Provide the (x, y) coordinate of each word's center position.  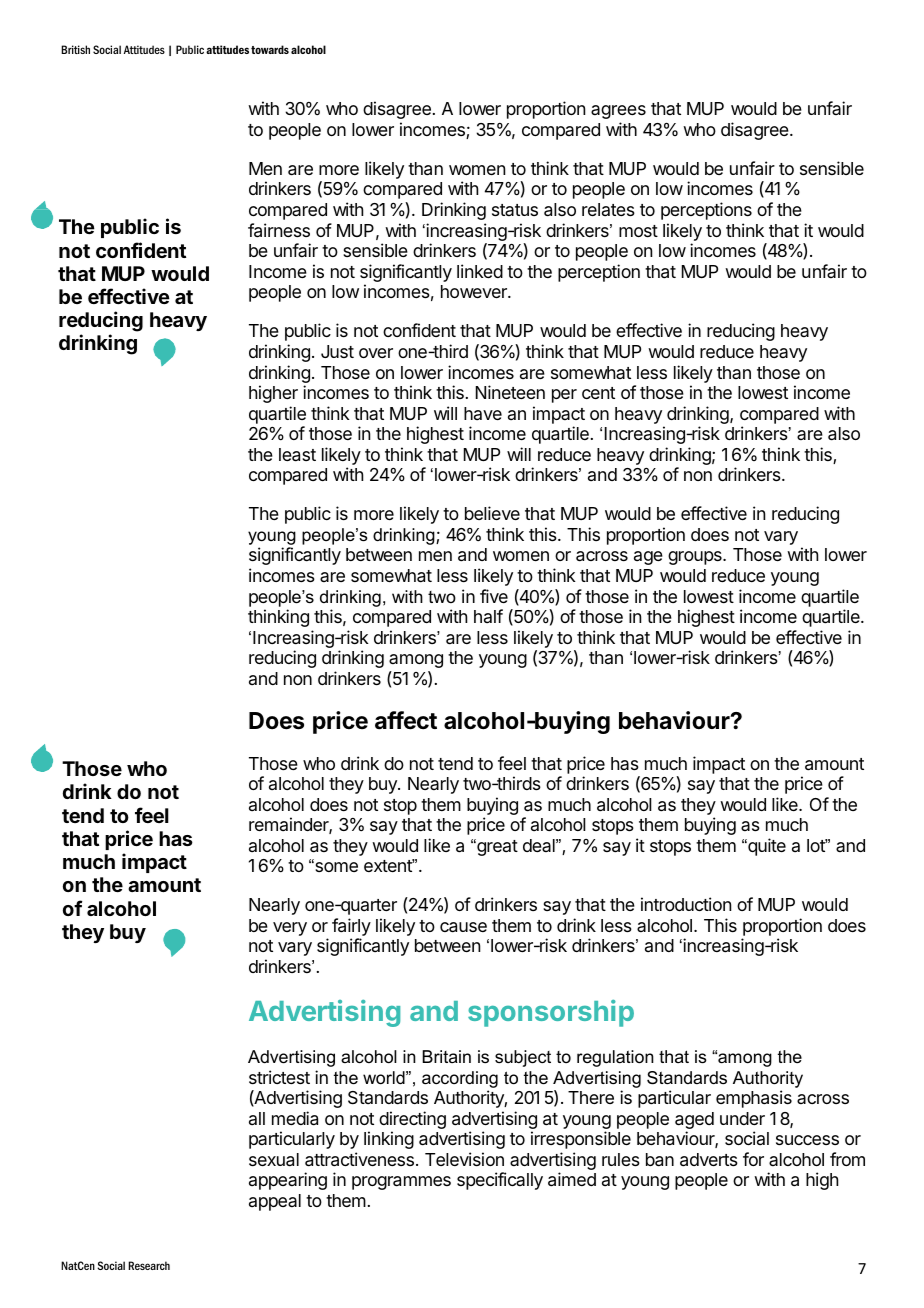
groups (696, 558)
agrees (618, 112)
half (488, 616)
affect (406, 720)
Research (149, 1265)
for (753, 1159)
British (75, 49)
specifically (500, 1181)
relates (608, 209)
